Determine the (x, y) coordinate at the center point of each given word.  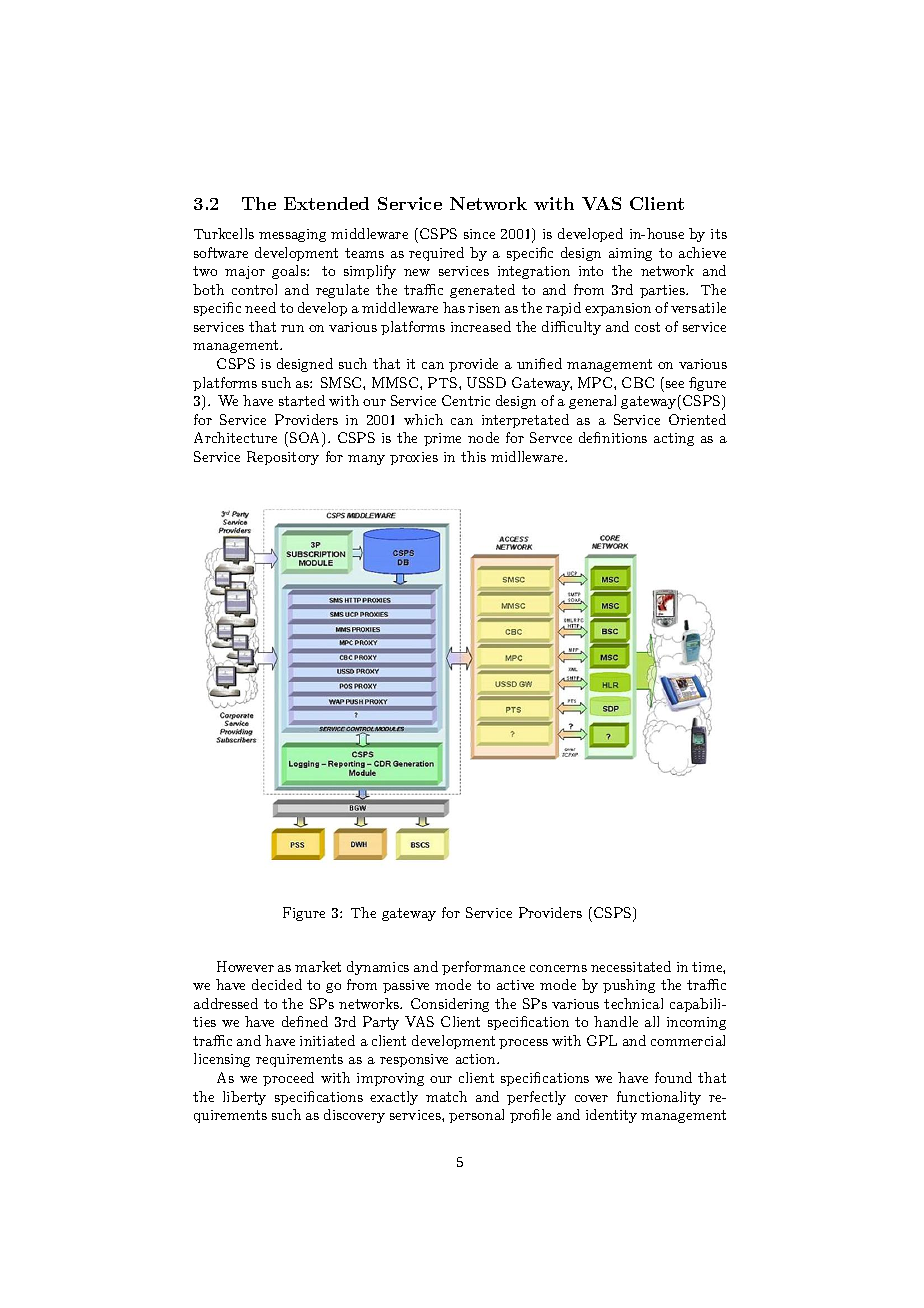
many (366, 460)
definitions (613, 437)
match (446, 1096)
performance (483, 968)
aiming (630, 254)
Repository (283, 458)
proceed (288, 1079)
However (245, 966)
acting (674, 439)
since (479, 234)
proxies (414, 458)
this (473, 456)
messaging (292, 235)
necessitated (631, 966)
